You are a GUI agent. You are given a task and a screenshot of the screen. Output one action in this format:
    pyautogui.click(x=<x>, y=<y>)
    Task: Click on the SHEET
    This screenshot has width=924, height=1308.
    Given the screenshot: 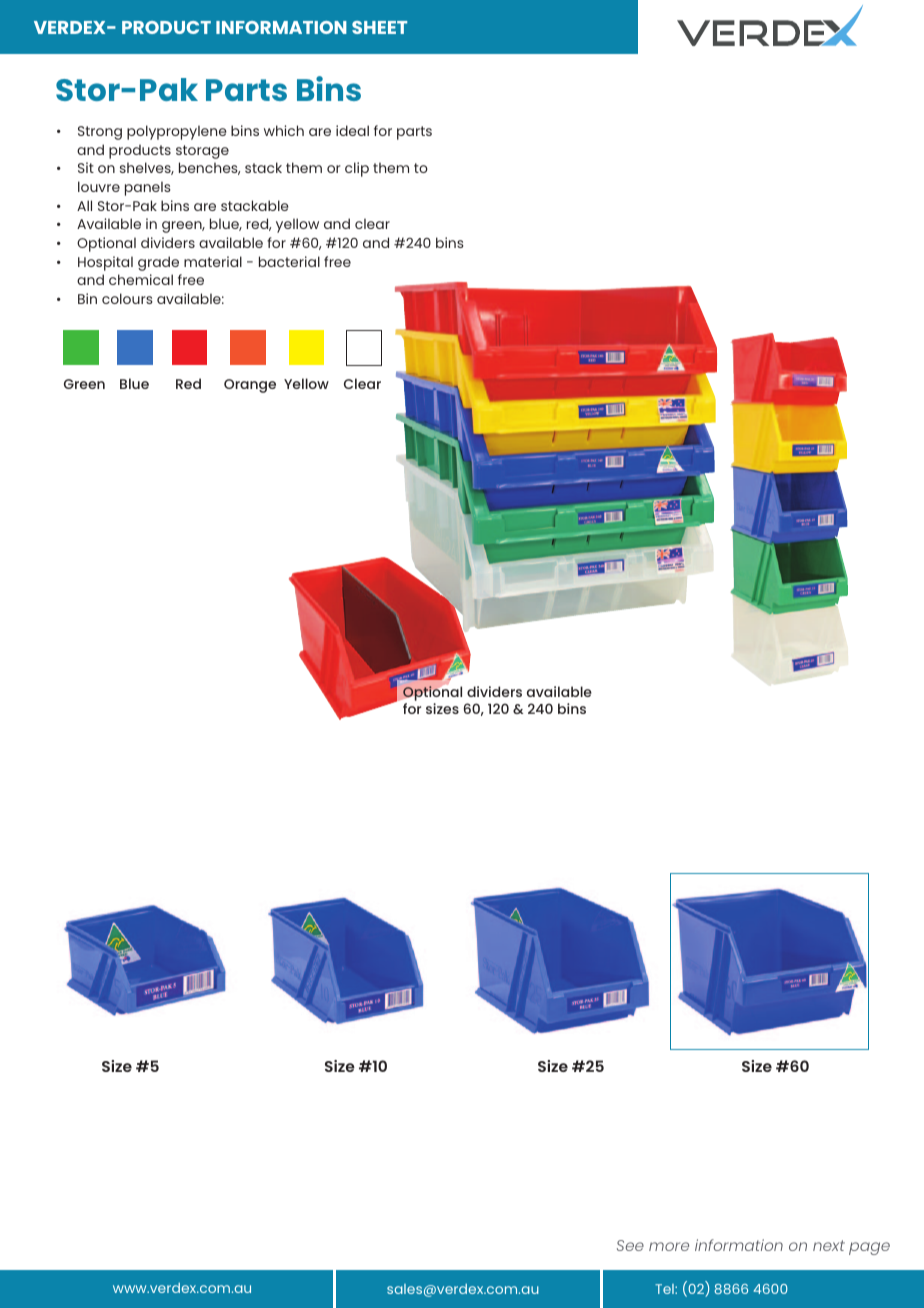 What is the action you would take?
    pyautogui.click(x=379, y=27)
